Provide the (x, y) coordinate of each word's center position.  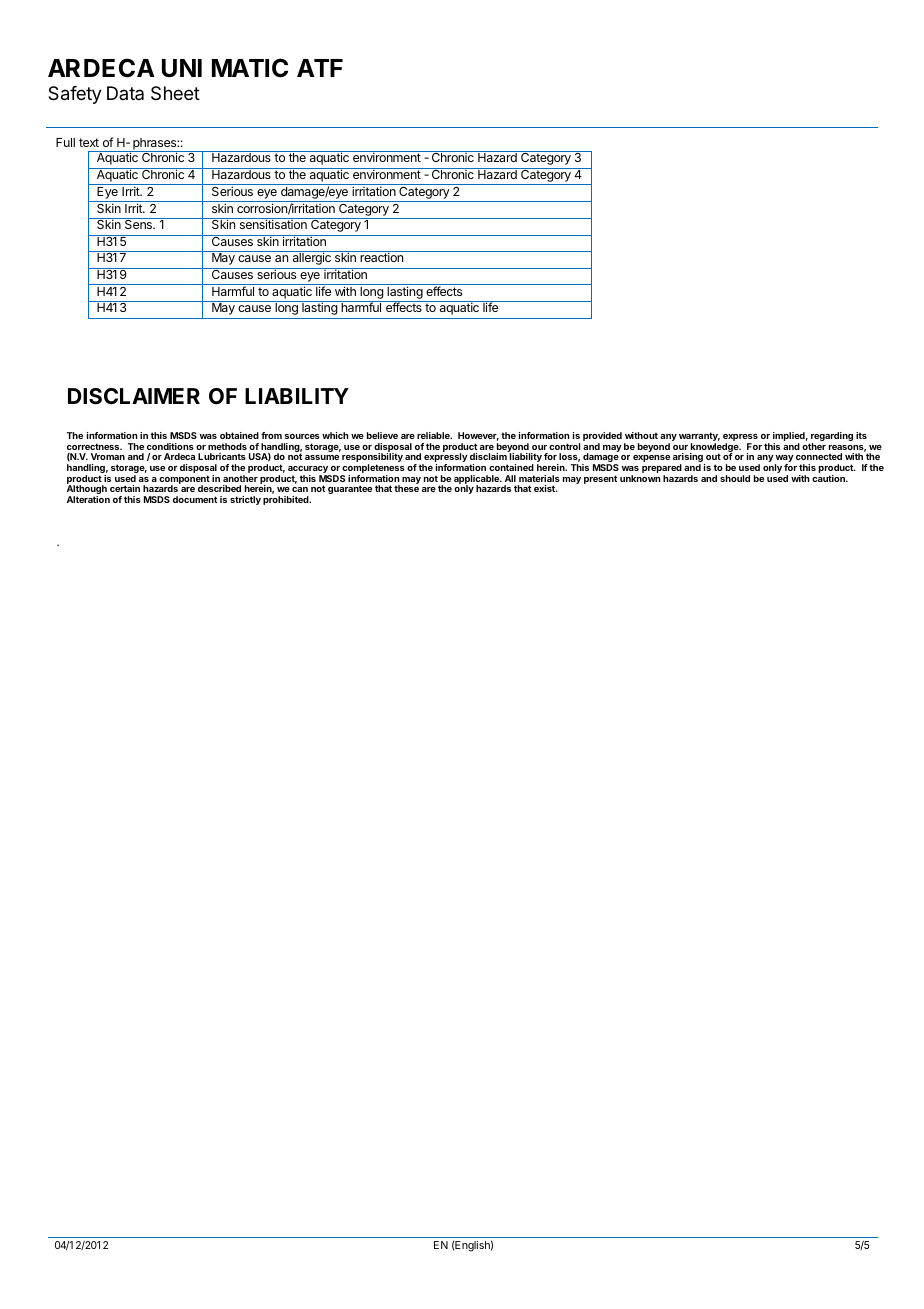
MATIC (250, 68)
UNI (182, 68)
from (271, 435)
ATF (320, 68)
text (89, 142)
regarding (831, 438)
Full (65, 142)
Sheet (175, 93)
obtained (239, 435)
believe (382, 435)
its (861, 435)
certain (125, 488)
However (478, 436)
